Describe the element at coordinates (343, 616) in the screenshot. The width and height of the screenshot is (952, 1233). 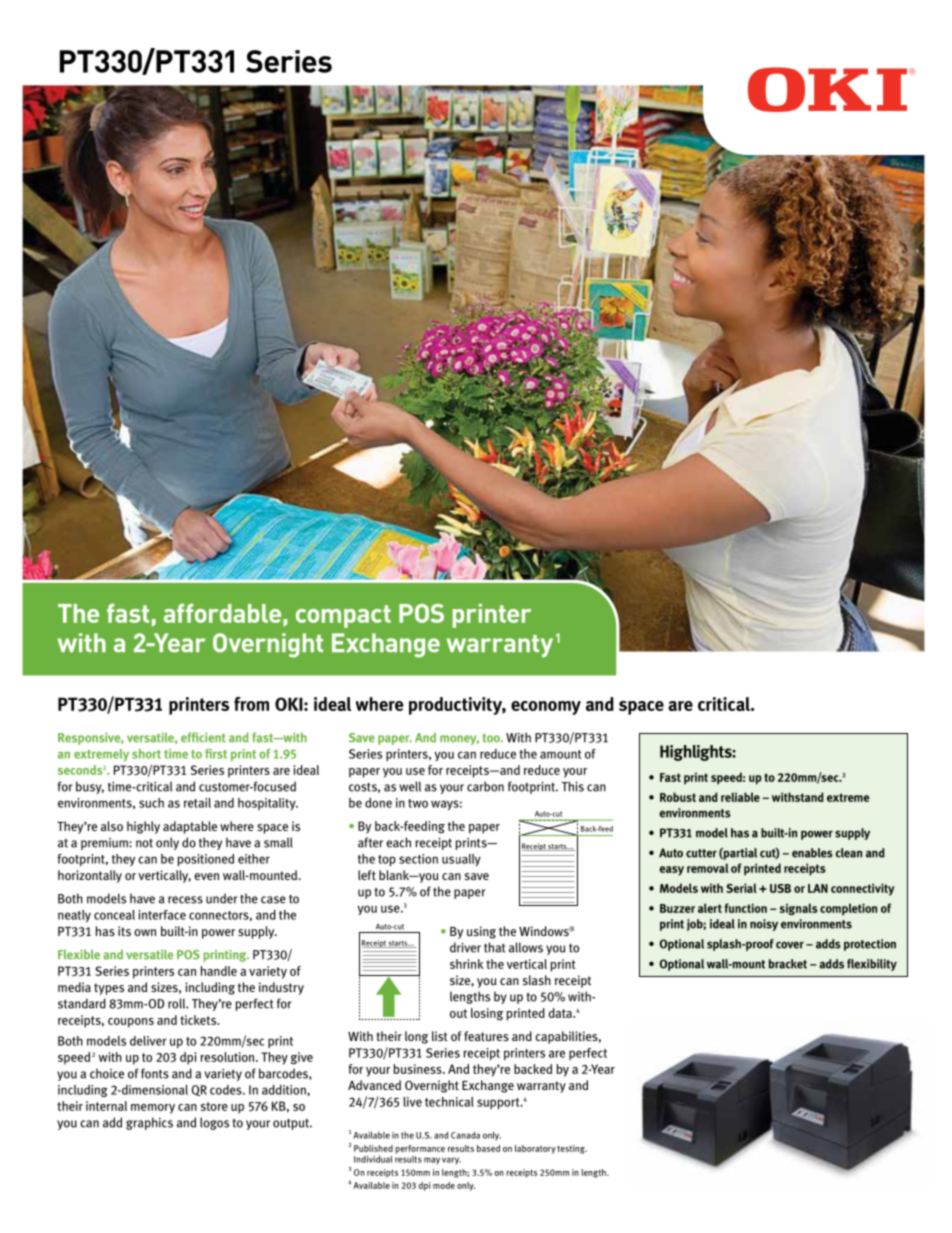
I see `compact` at that location.
